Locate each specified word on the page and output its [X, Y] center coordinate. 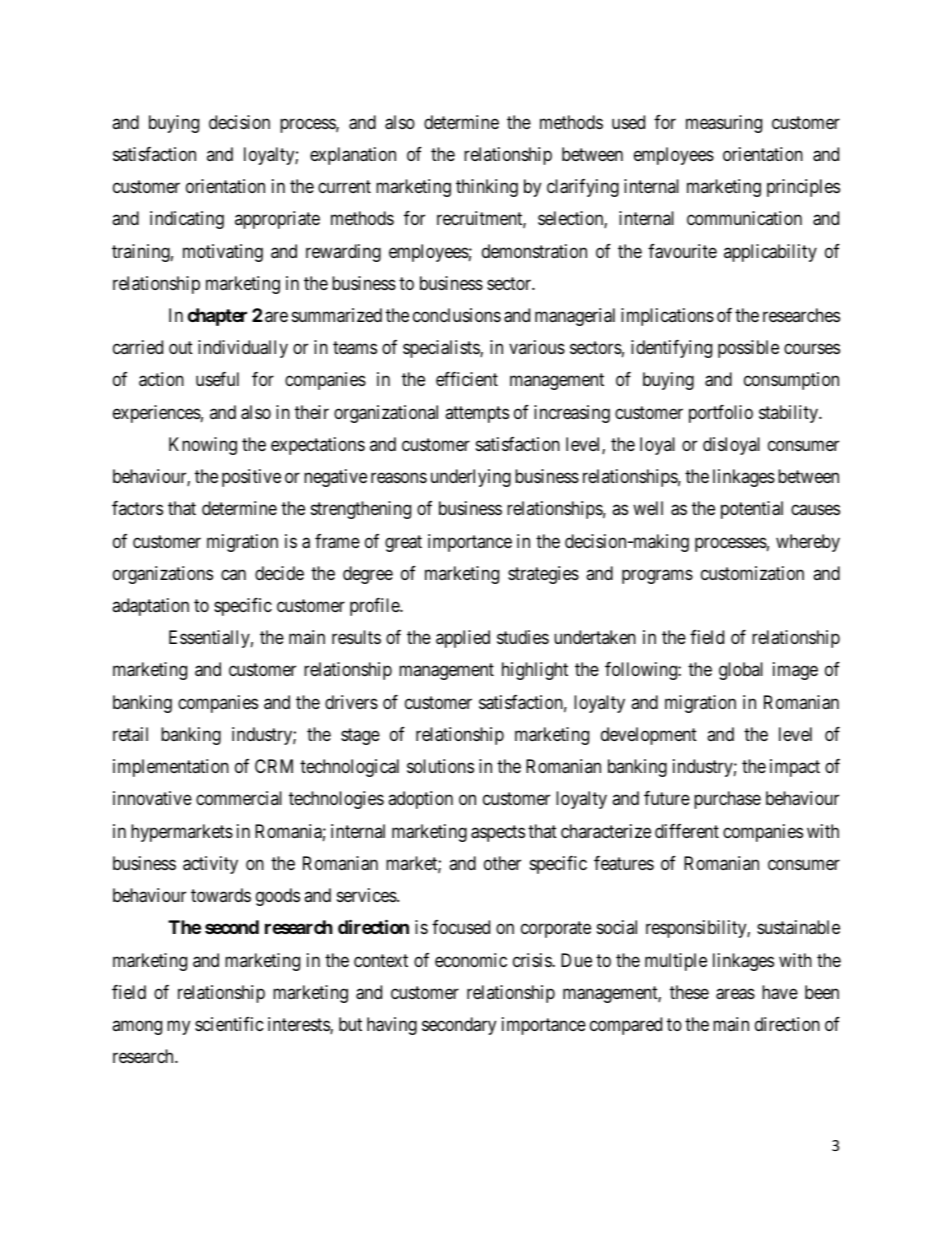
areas [735, 994]
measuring [724, 124]
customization [752, 573]
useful [217, 379]
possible [748, 349]
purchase [727, 800]
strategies [543, 575]
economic [471, 960]
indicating [187, 220]
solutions [440, 766]
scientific [229, 1024]
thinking [487, 188]
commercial [239, 798]
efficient [467, 379]
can [233, 574]
